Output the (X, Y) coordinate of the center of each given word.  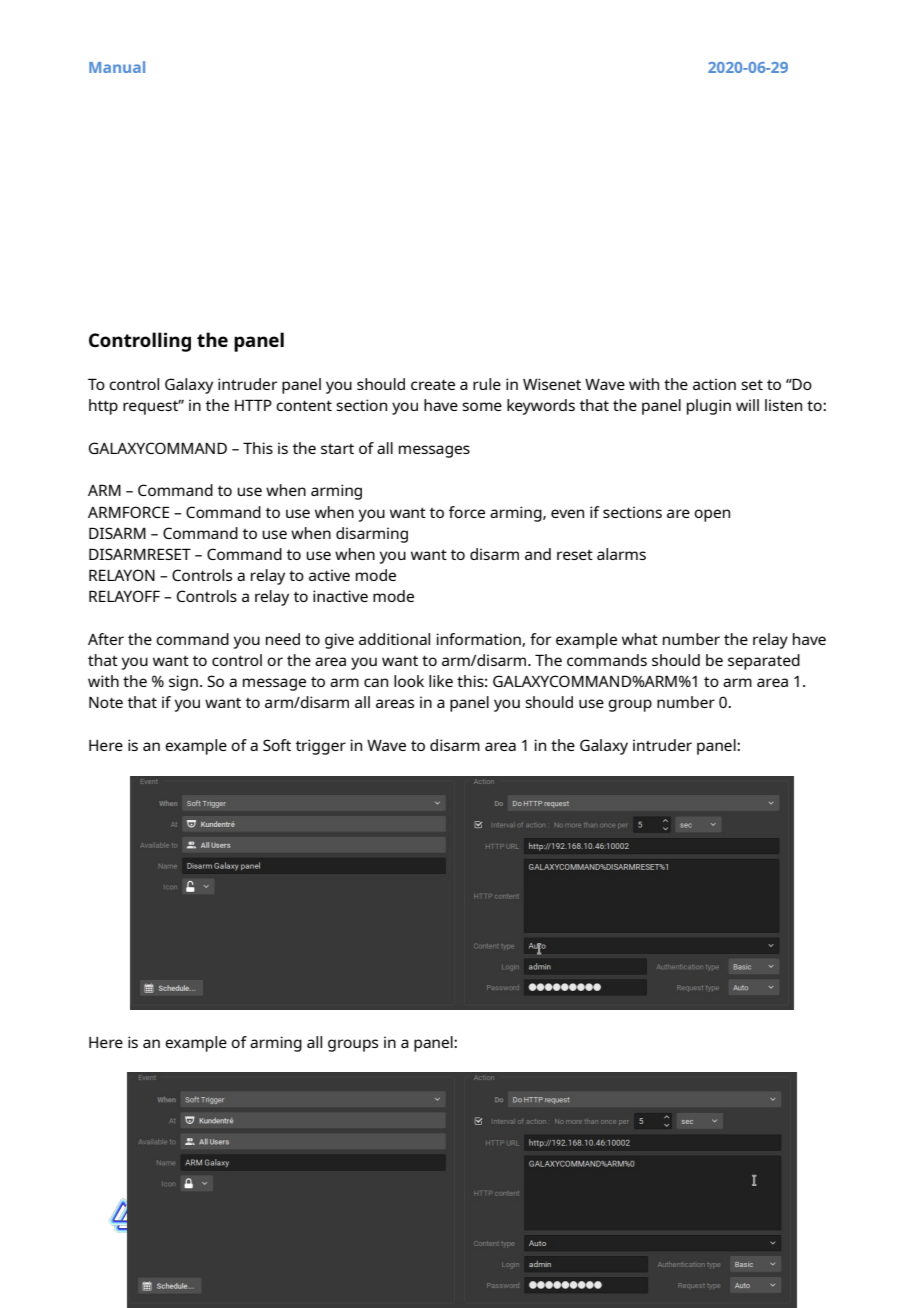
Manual (117, 67)
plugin (709, 407)
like (441, 681)
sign (183, 683)
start (337, 448)
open (712, 515)
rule (487, 384)
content (304, 405)
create (433, 384)
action (714, 384)
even (567, 513)
